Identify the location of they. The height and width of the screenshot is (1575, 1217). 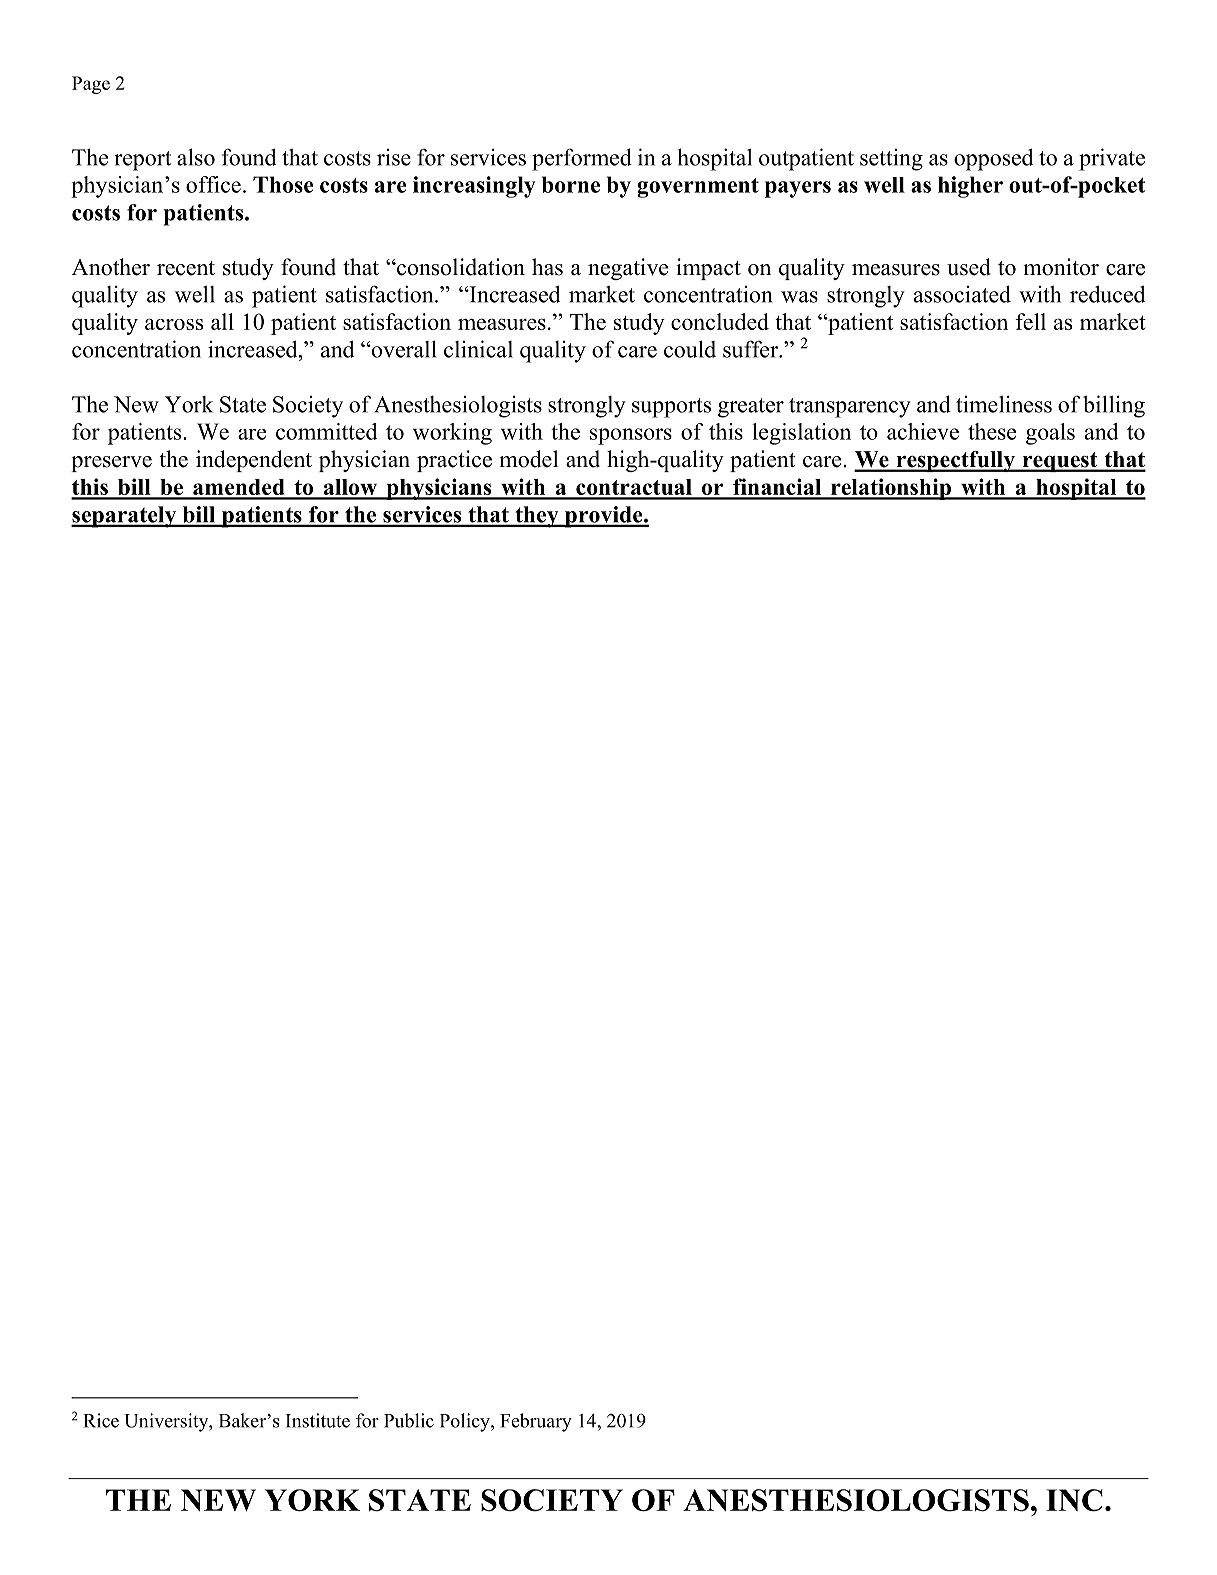
(537, 517).
